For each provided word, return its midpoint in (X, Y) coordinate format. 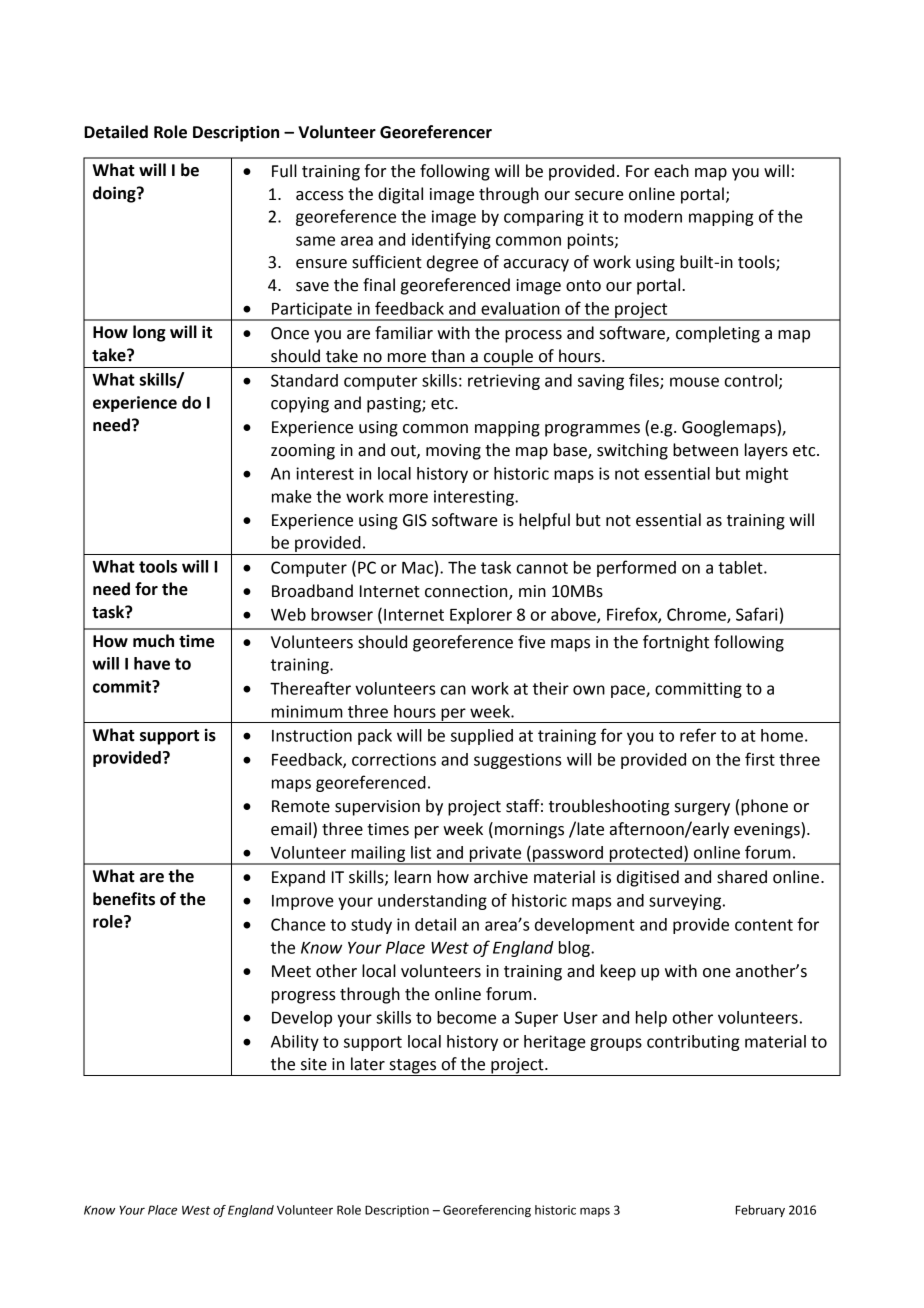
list (421, 852)
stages (413, 1067)
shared (742, 877)
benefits (124, 899)
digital (400, 195)
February (760, 1211)
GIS (415, 520)
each (671, 171)
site (314, 1064)
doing (115, 194)
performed (636, 568)
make (292, 496)
